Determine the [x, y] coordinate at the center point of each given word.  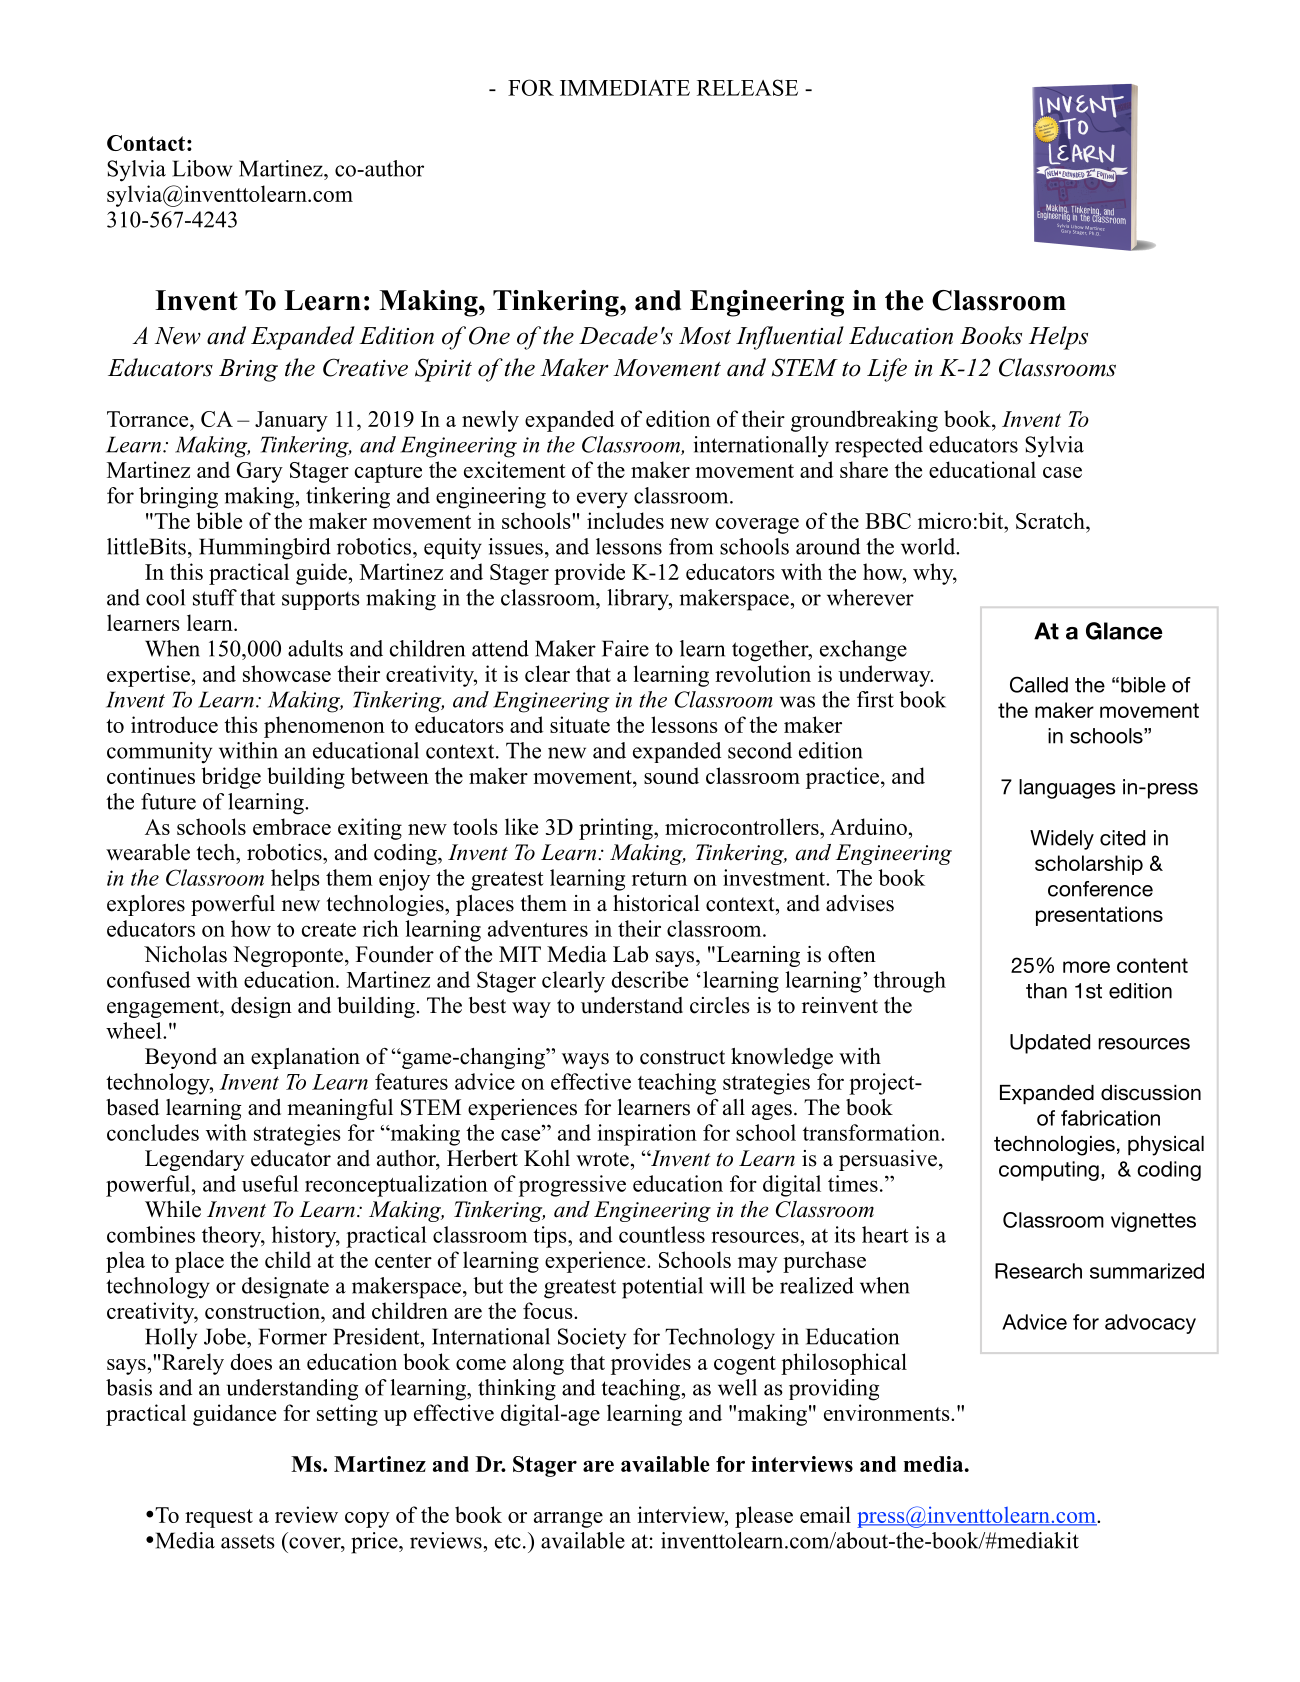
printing [617, 829]
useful [270, 1183]
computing [1049, 1171]
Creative [365, 367]
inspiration [647, 1135]
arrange [568, 1520]
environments [888, 1412]
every [602, 500]
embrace [292, 826]
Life [887, 370]
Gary [260, 472]
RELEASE [747, 87]
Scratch [1051, 520]
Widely [1062, 840]
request [219, 1518]
